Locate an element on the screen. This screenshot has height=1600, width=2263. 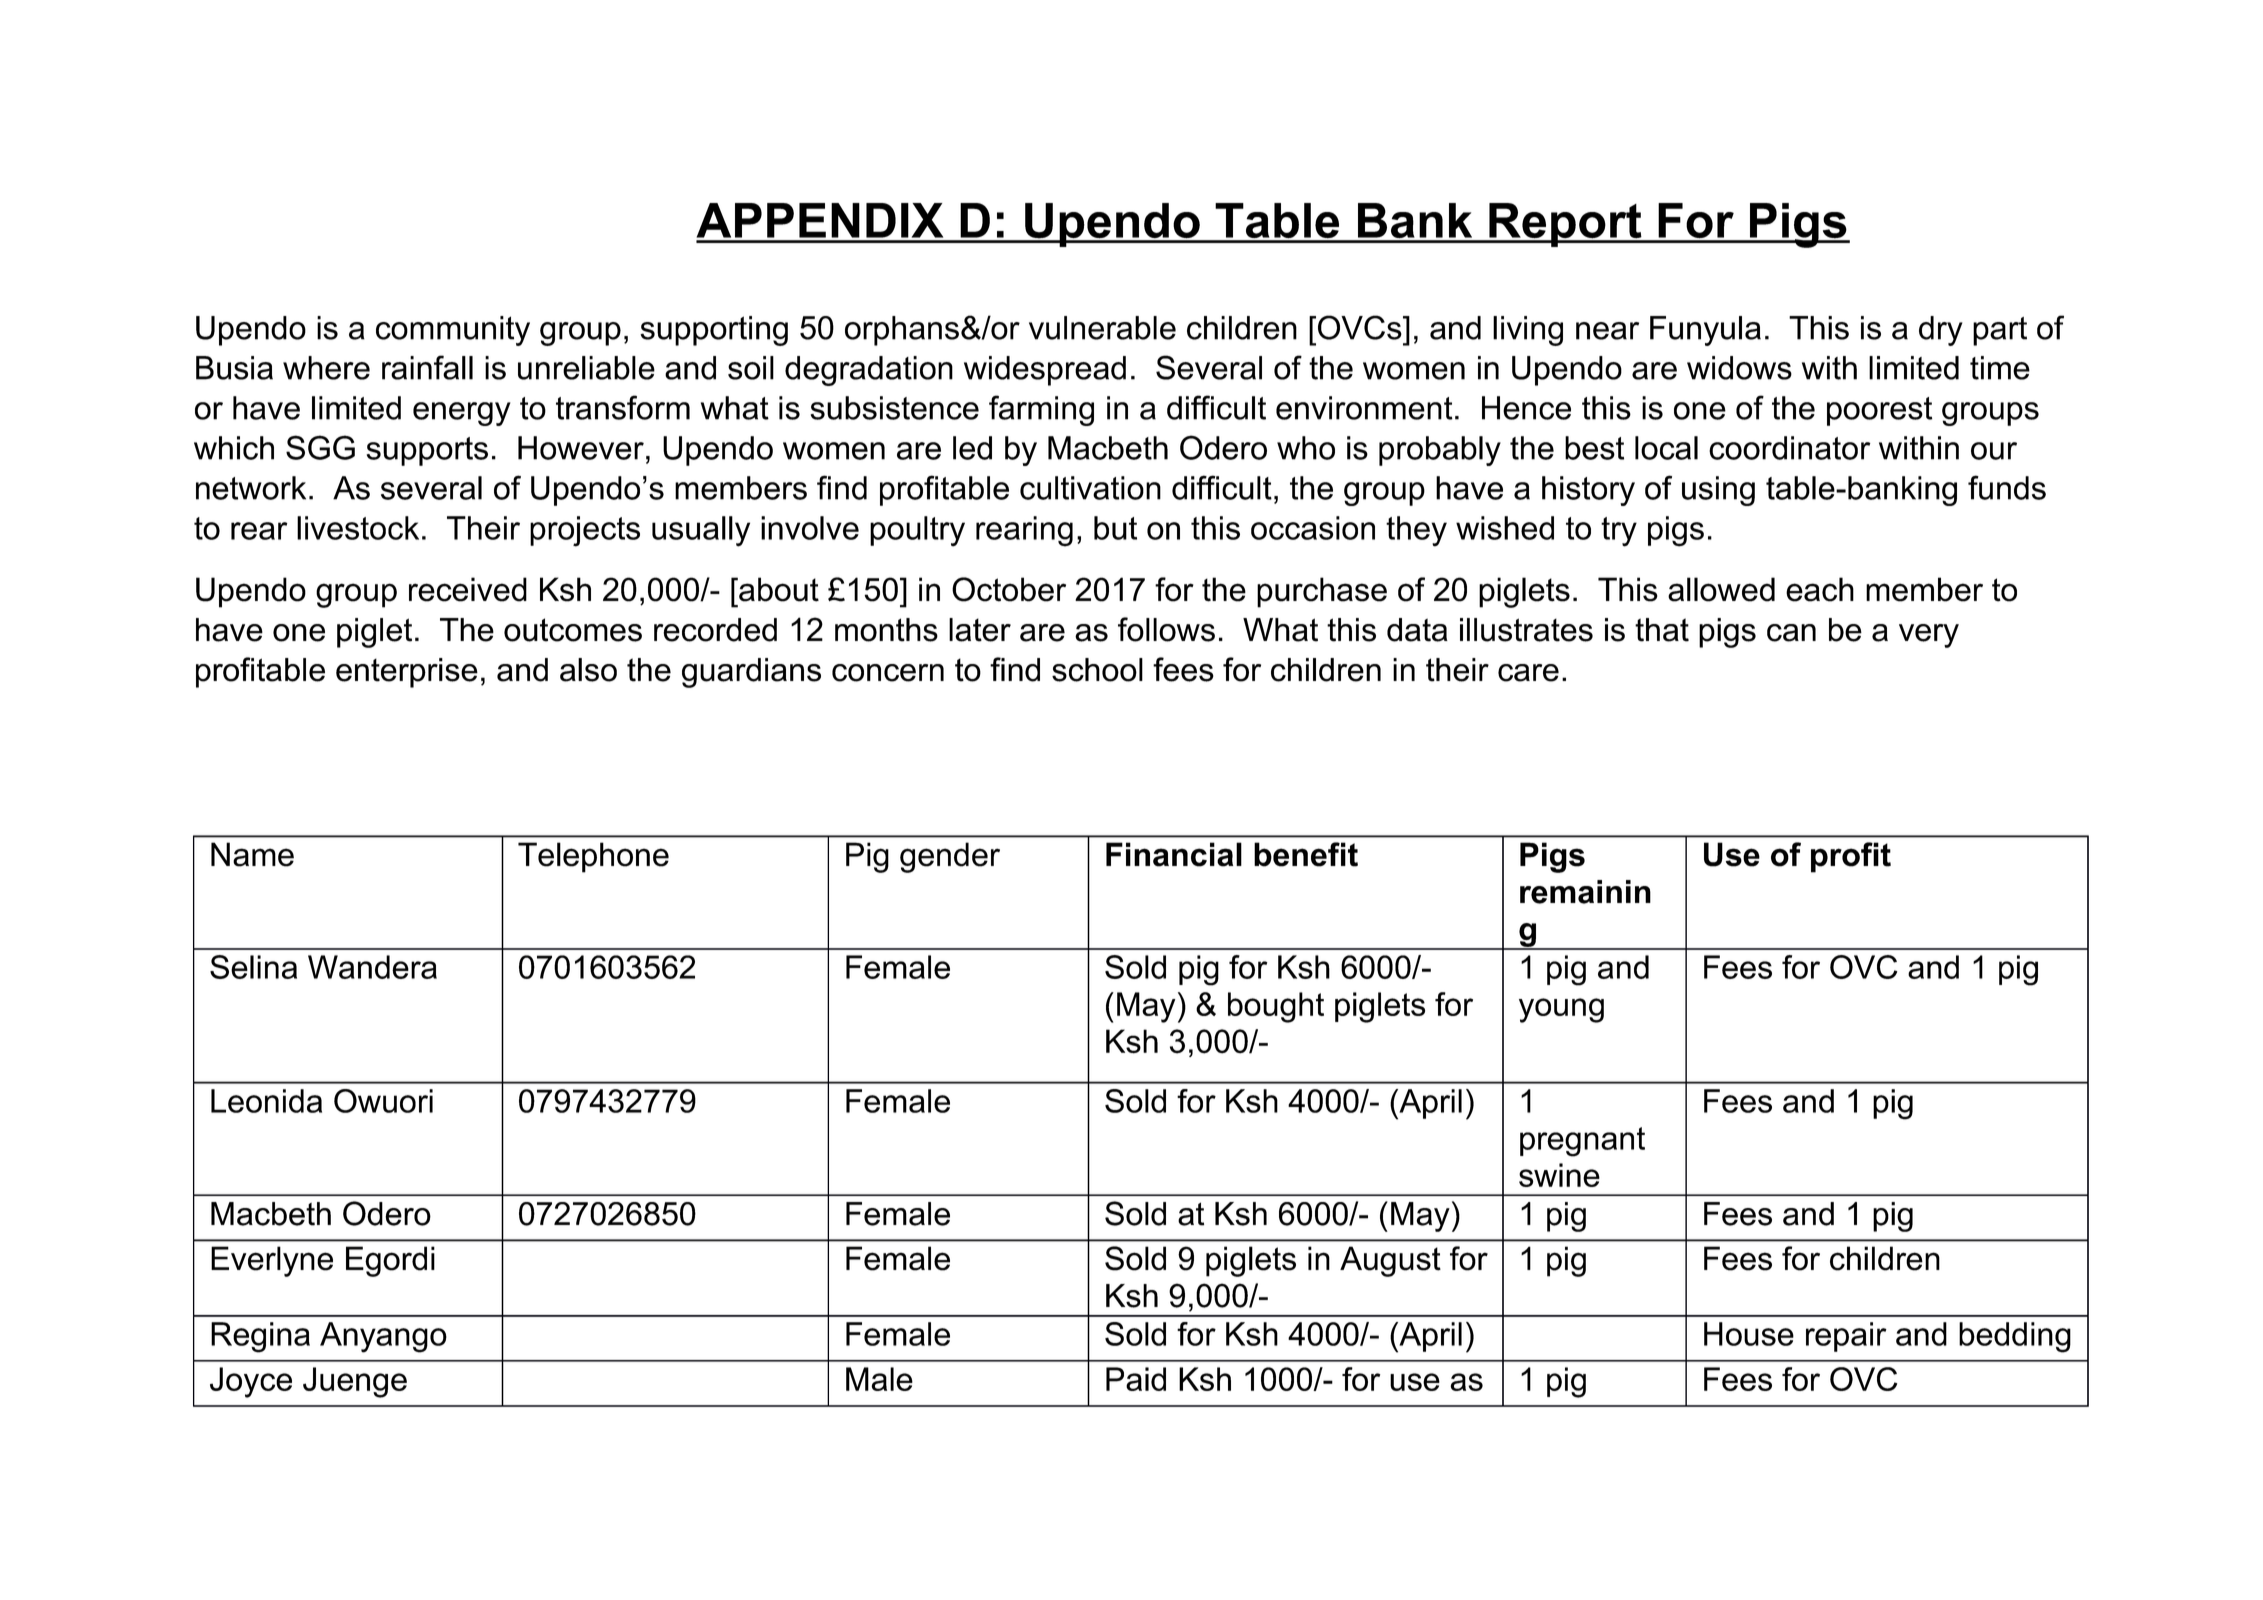
Regina is located at coordinates (260, 1337).
